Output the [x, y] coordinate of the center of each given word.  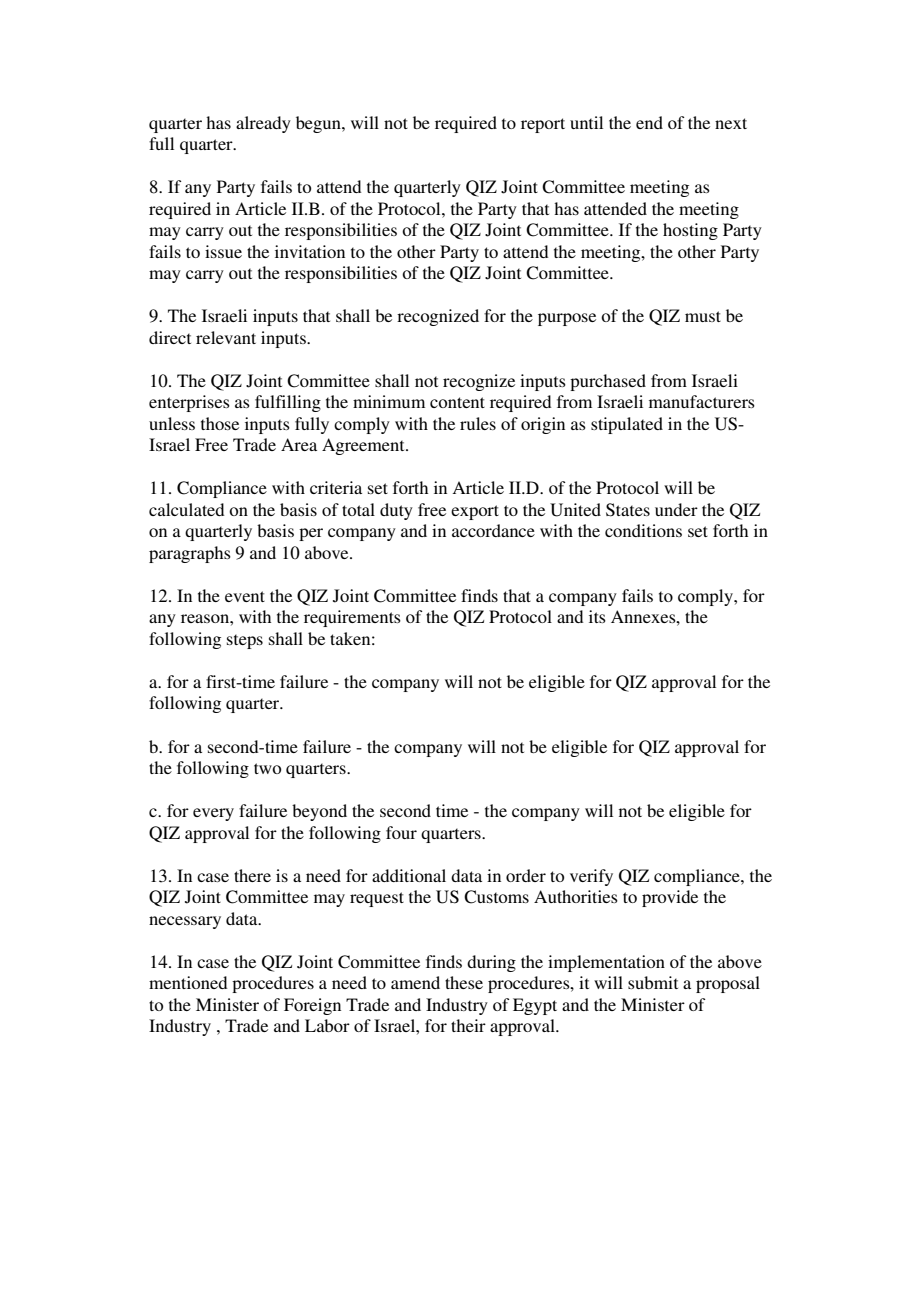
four [401, 832]
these [464, 982]
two [267, 768]
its [597, 616]
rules [478, 423]
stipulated [627, 425]
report [543, 125]
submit [653, 982]
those [220, 423]
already [263, 124]
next [731, 123]
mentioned [188, 982]
